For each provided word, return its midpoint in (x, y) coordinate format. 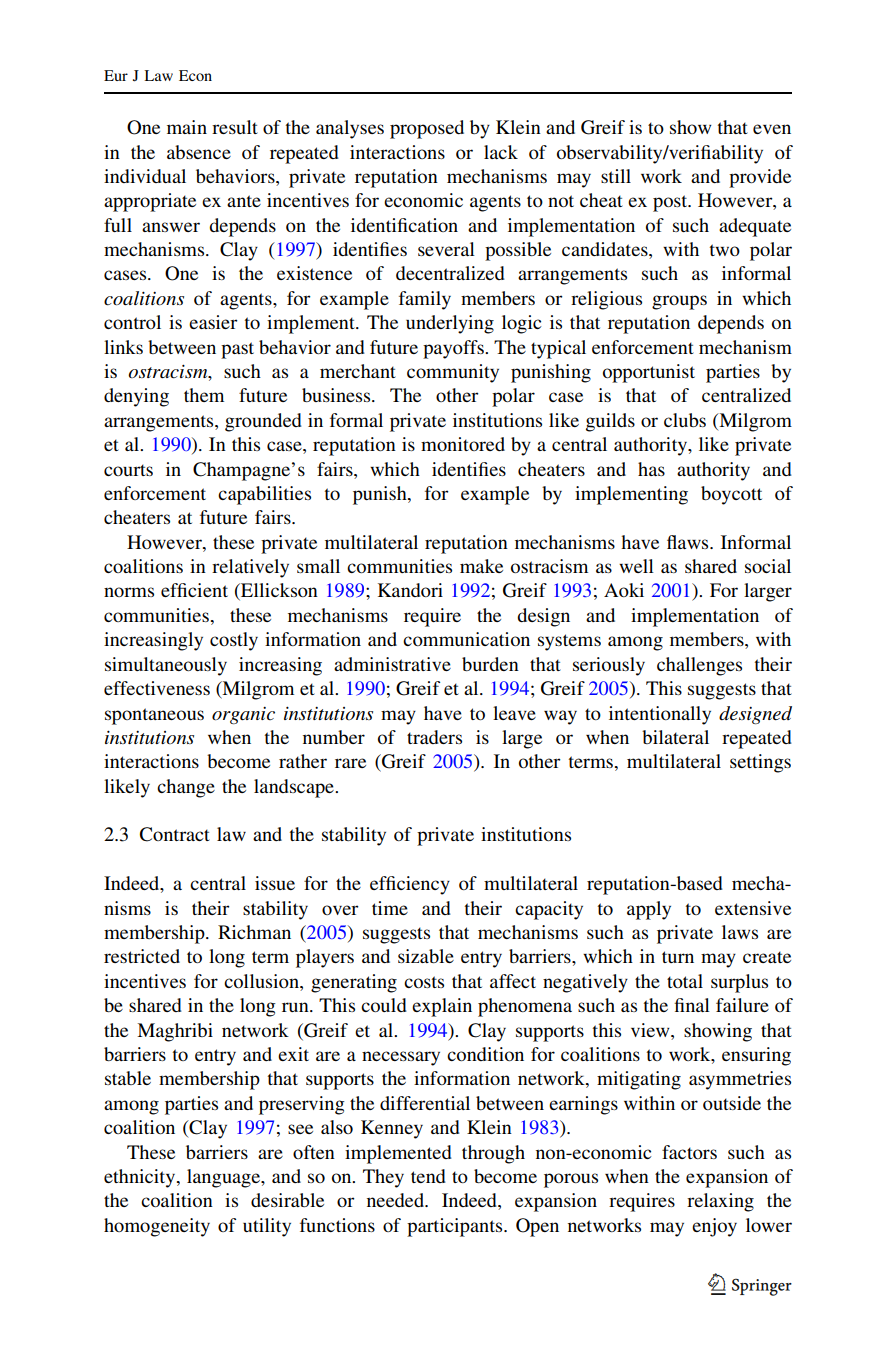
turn (678, 957)
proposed (427, 129)
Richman (254, 932)
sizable (426, 956)
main (187, 127)
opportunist (649, 373)
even (772, 129)
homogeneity (157, 1227)
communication (466, 639)
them (204, 395)
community (453, 373)
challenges (699, 666)
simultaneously (166, 666)
